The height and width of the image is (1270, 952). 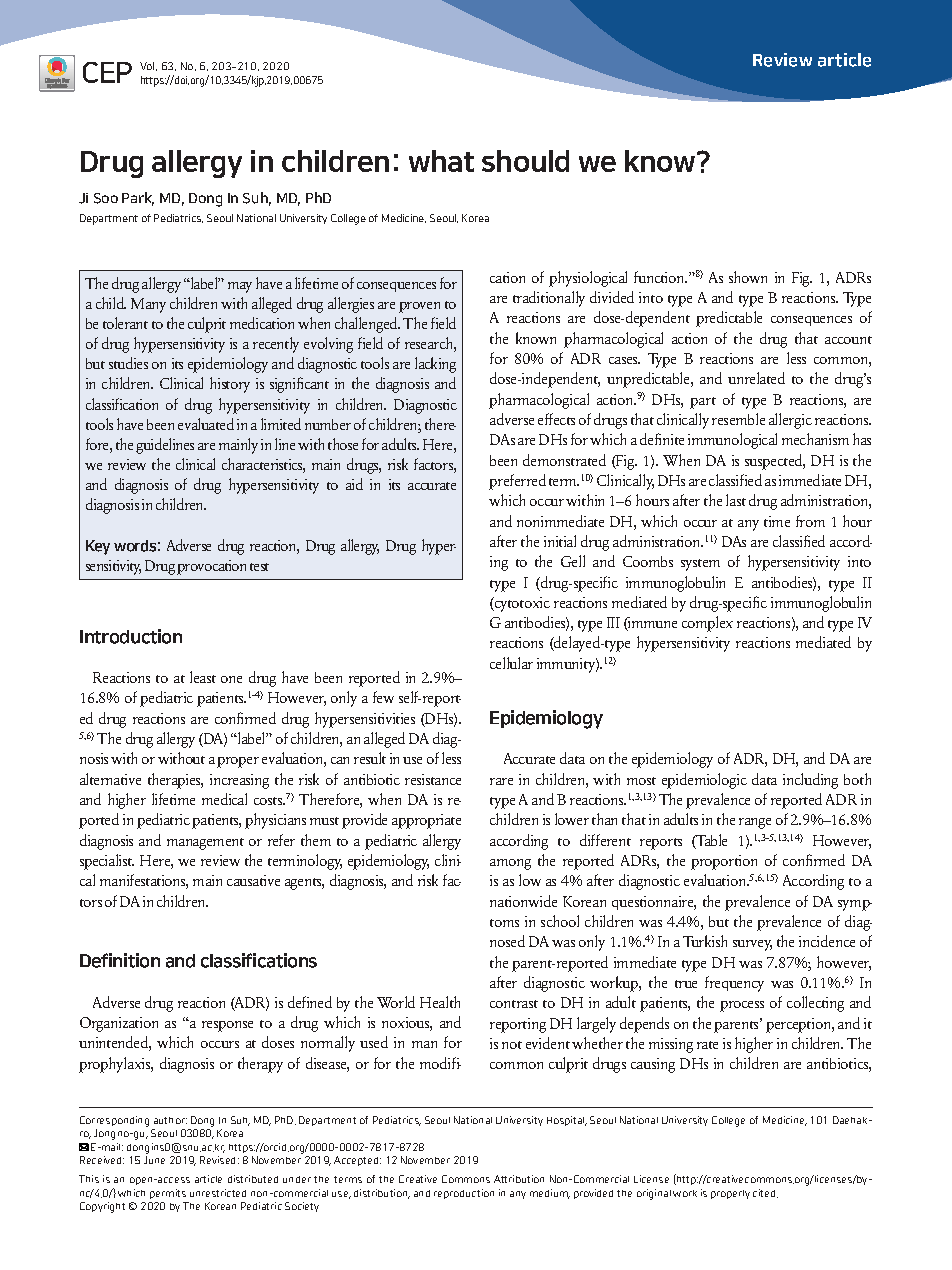 What do you see at coordinates (441, 161) in the image?
I see `what` at bounding box center [441, 161].
